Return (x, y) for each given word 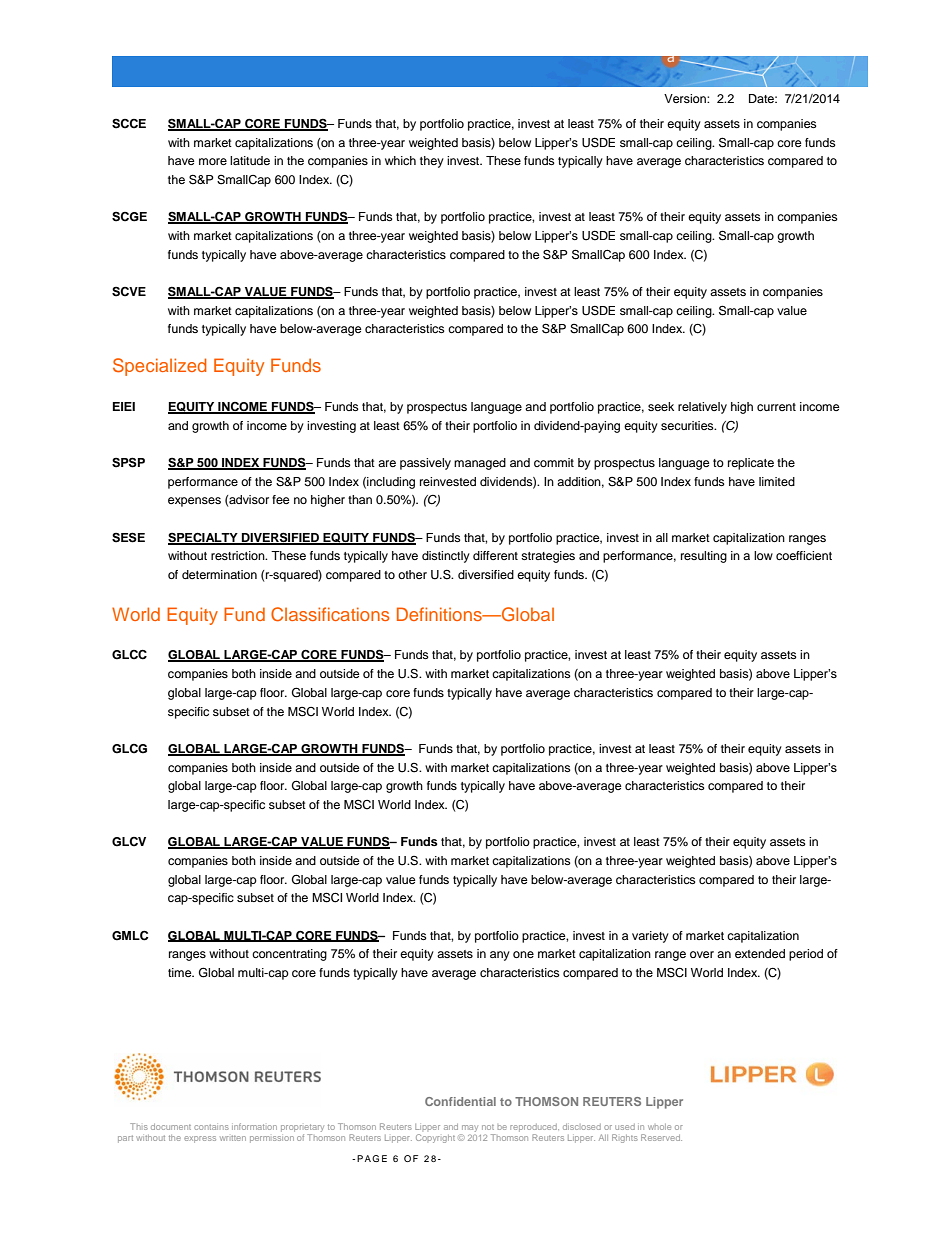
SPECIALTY (204, 538)
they (432, 162)
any (500, 956)
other (412, 574)
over (702, 954)
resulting (704, 557)
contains (211, 1127)
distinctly (446, 557)
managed (480, 464)
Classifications (330, 614)
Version (686, 98)
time (181, 972)
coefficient (804, 555)
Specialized (160, 367)
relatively (702, 408)
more (213, 161)
